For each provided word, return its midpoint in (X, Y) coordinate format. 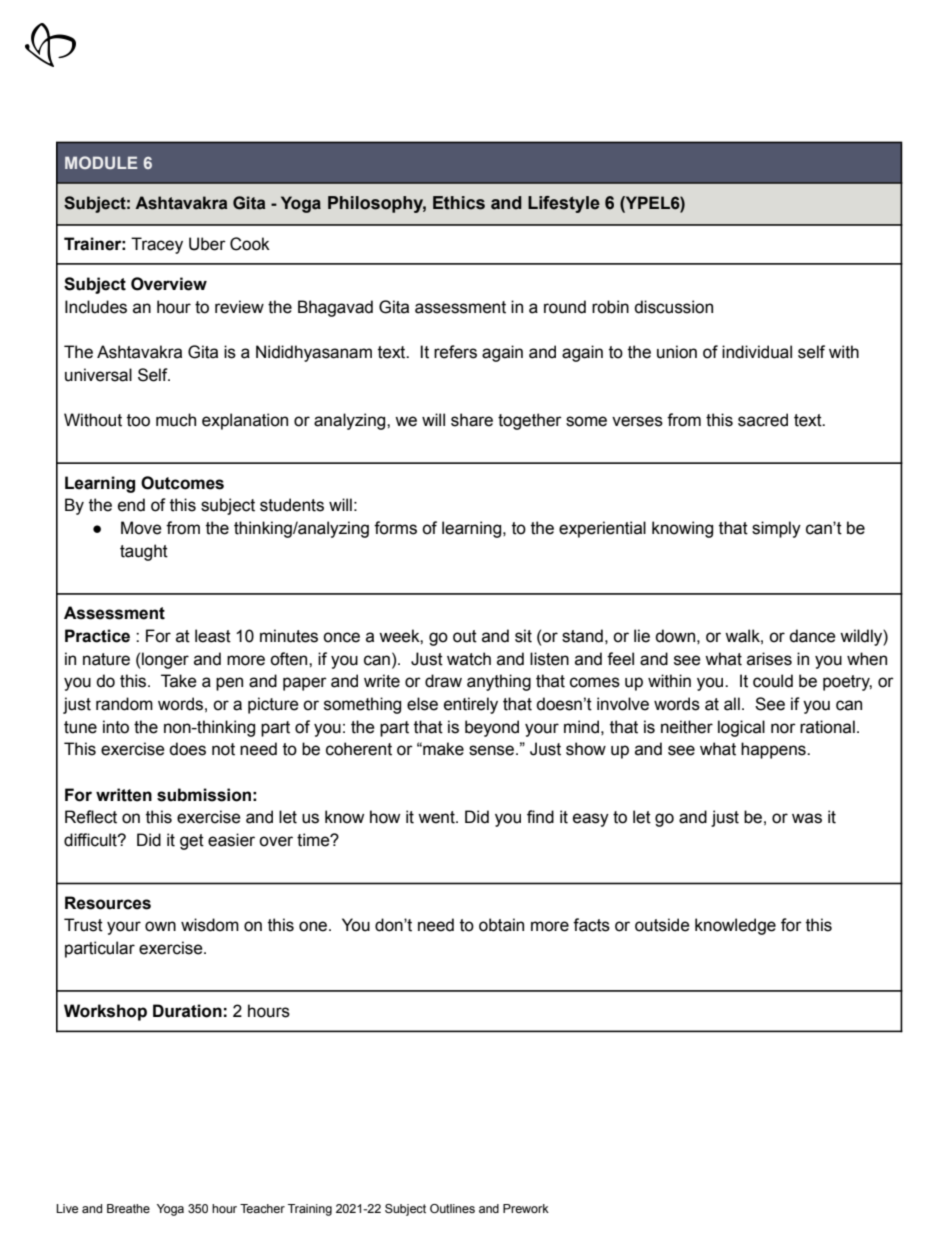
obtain (501, 925)
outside (662, 925)
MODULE (101, 162)
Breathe (128, 1208)
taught (144, 552)
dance (812, 636)
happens (774, 750)
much (176, 420)
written (124, 795)
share (472, 420)
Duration (187, 1011)
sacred (763, 420)
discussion (673, 307)
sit (523, 636)
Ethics (459, 203)
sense (491, 750)
